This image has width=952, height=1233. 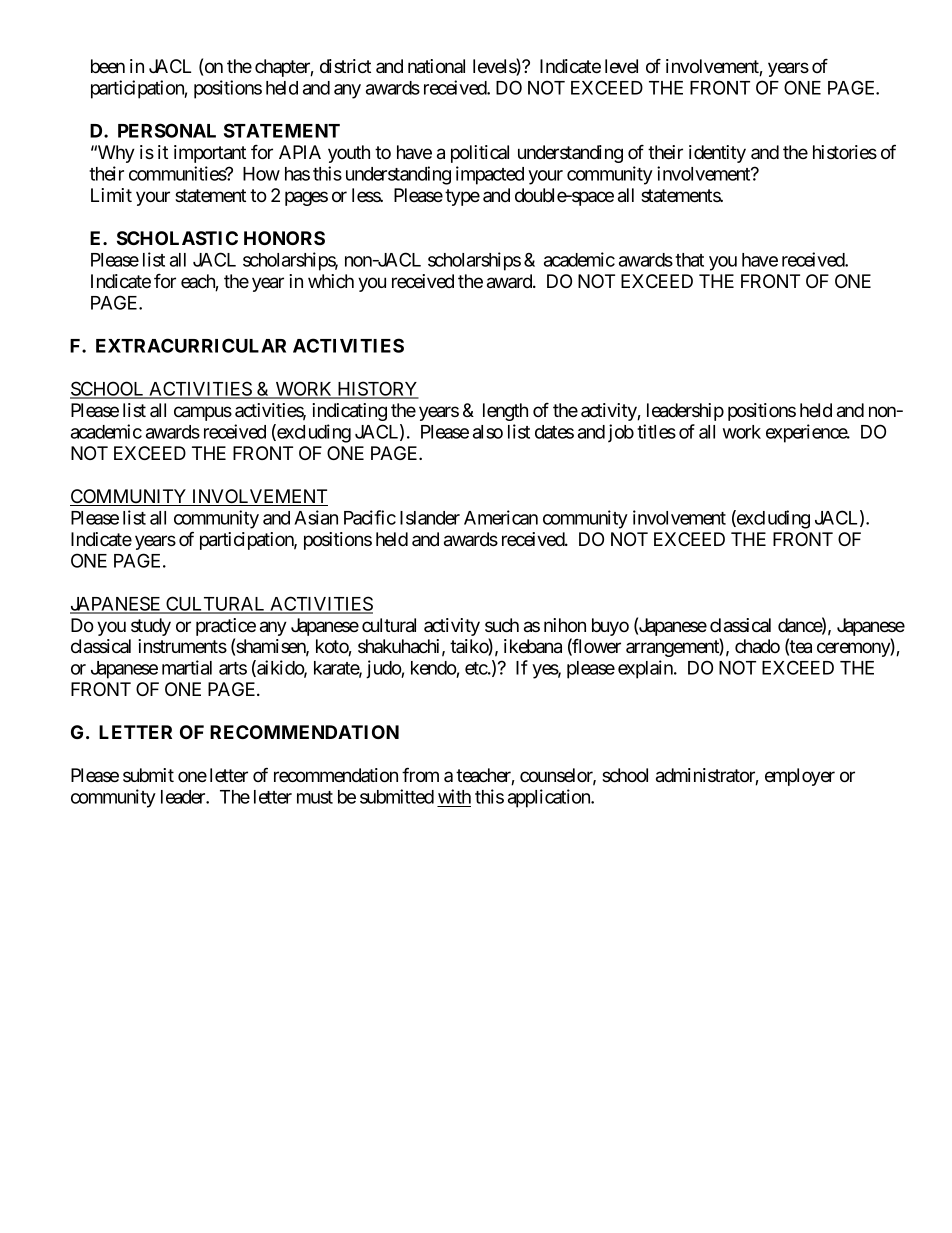 I want to click on such, so click(x=502, y=625).
